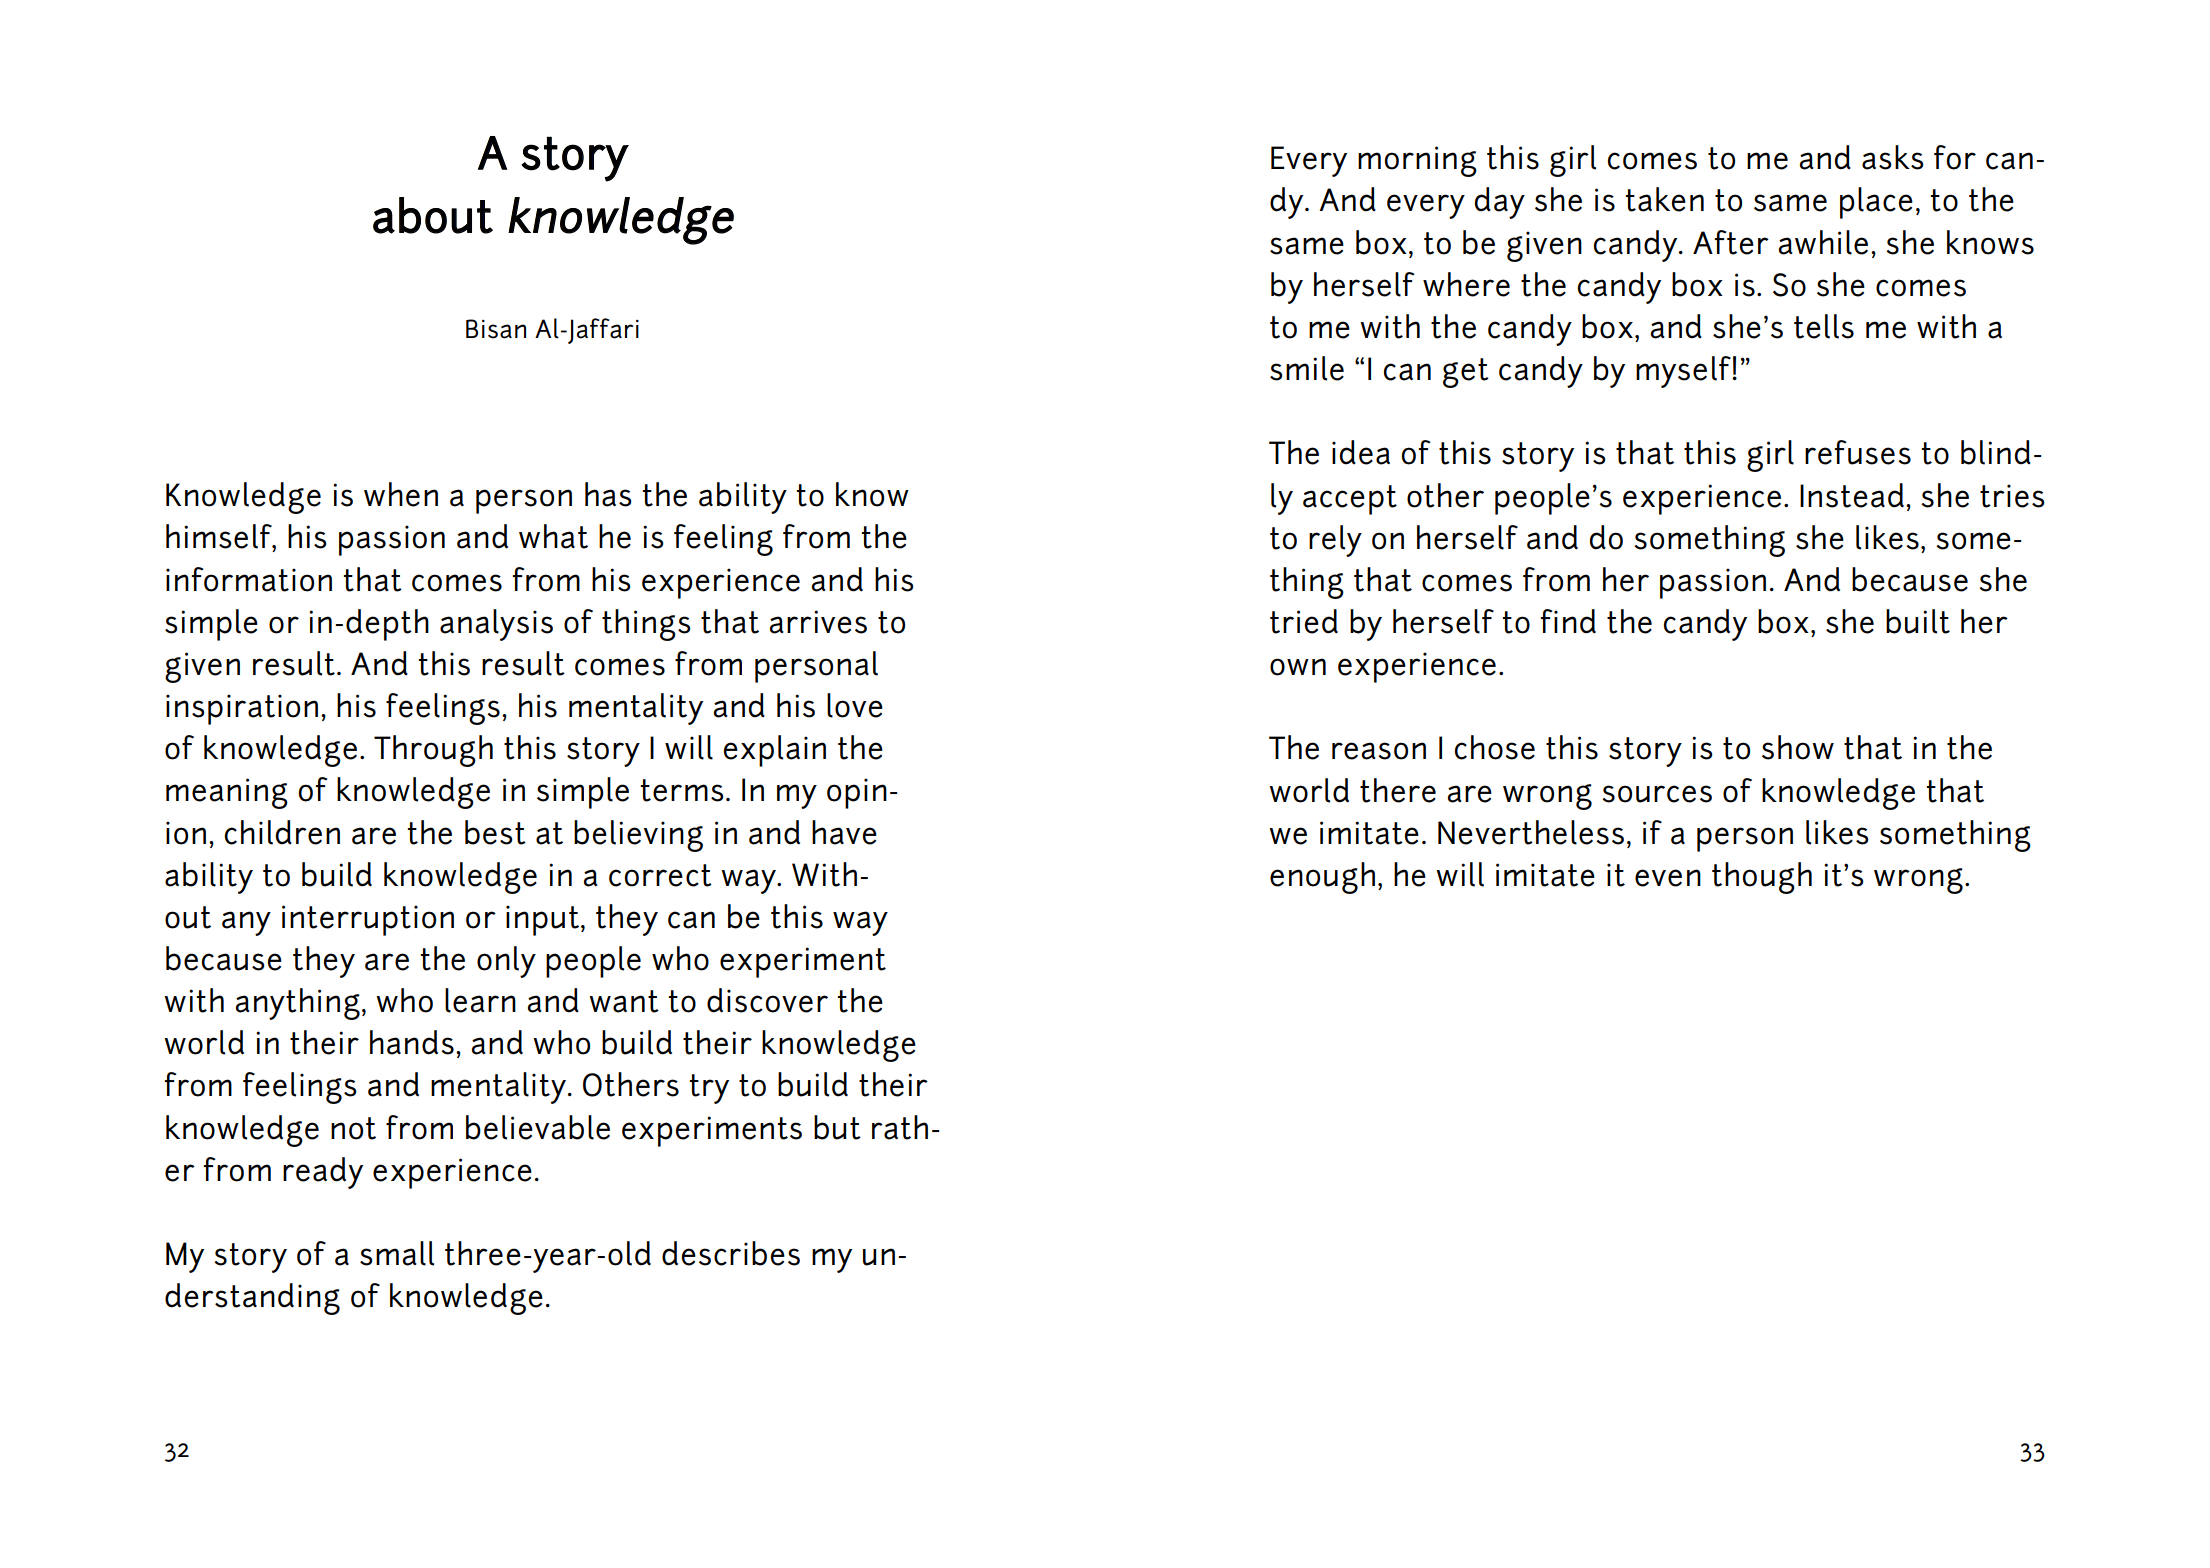 The width and height of the screenshot is (2210, 1568). What do you see at coordinates (397, 1253) in the screenshot?
I see `small` at bounding box center [397, 1253].
